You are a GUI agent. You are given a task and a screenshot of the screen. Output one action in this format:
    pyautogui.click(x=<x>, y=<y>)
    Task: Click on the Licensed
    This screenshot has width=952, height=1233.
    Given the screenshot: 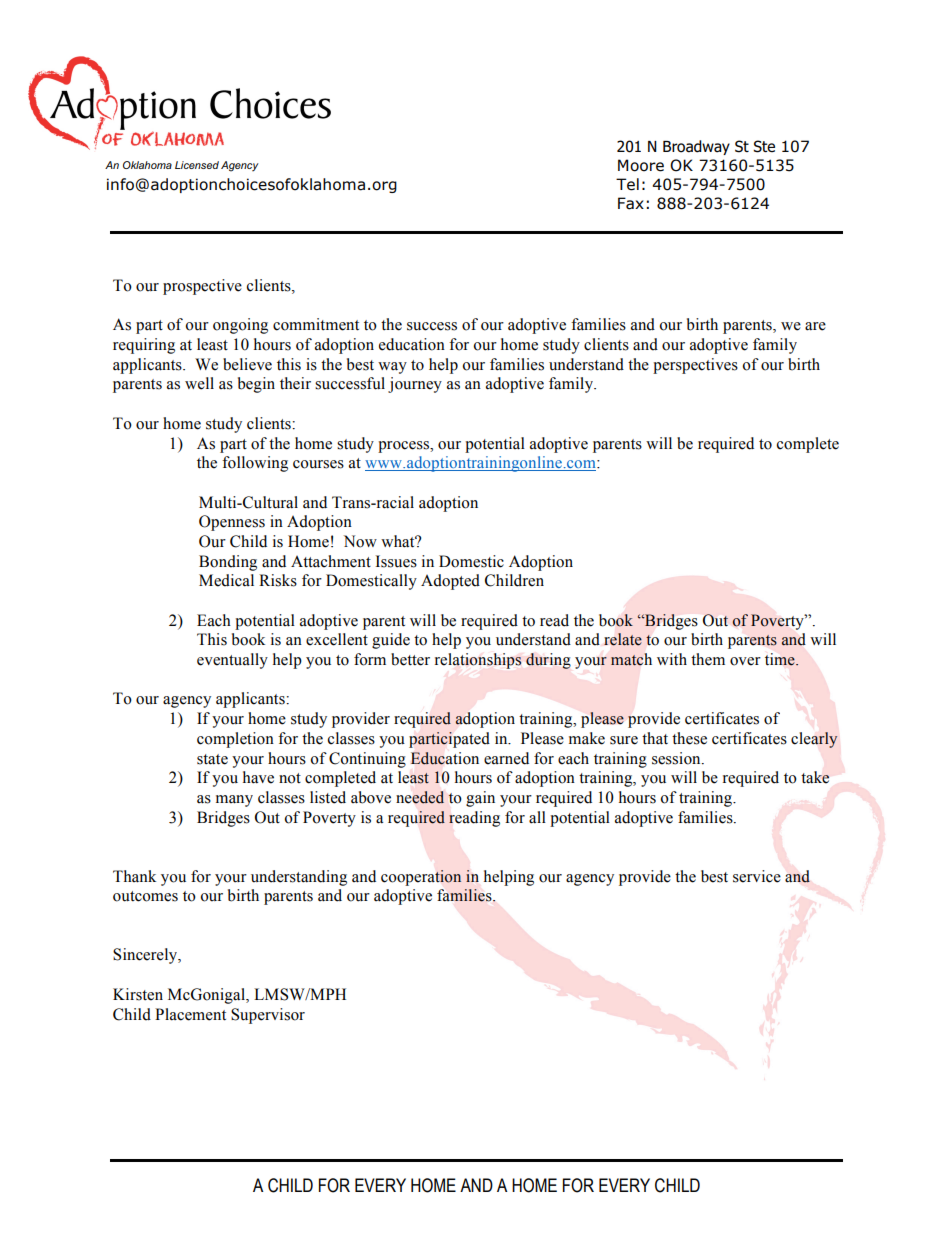 What is the action you would take?
    pyautogui.click(x=197, y=165)
